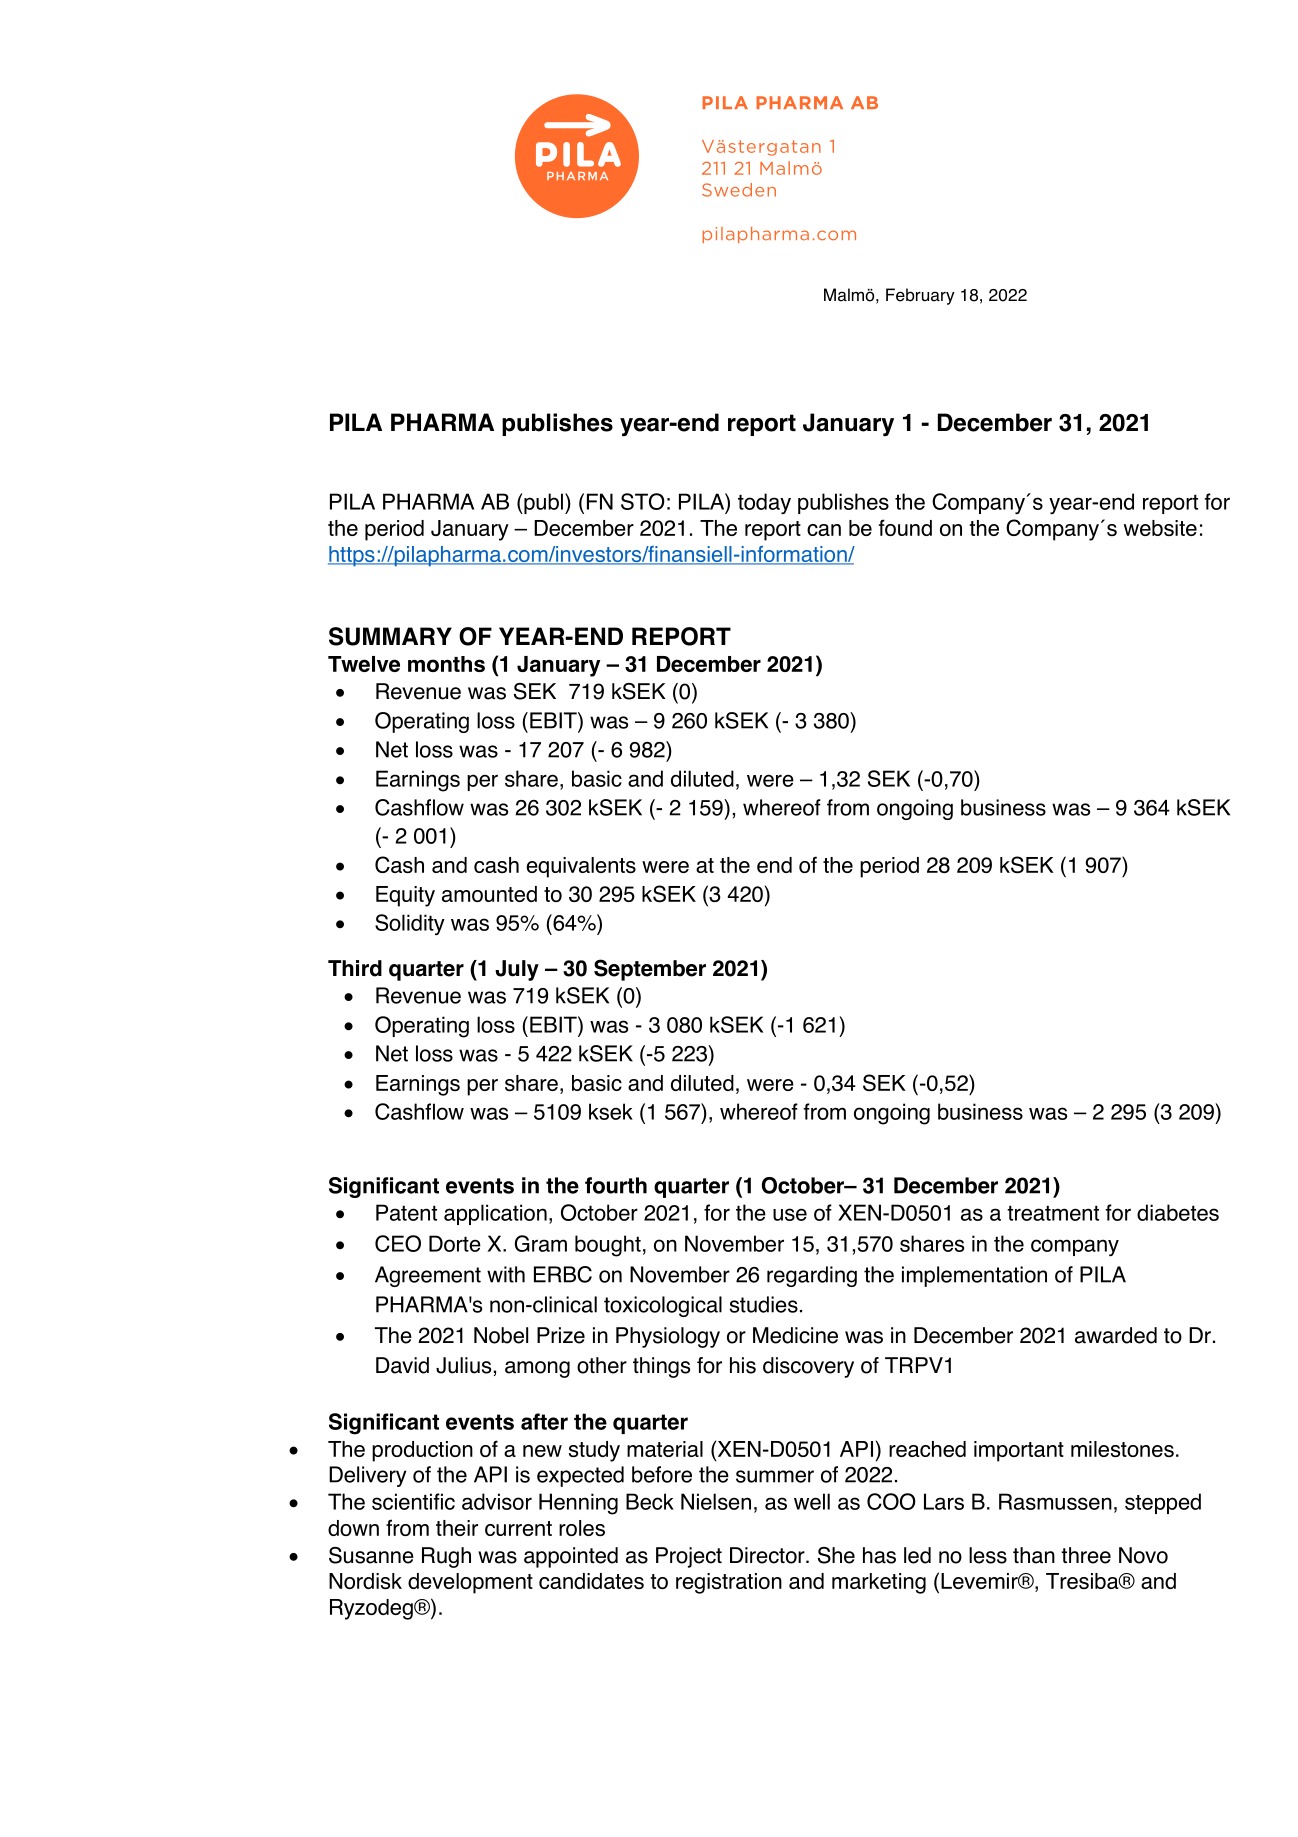 The width and height of the screenshot is (1298, 1837). I want to click on SUMMARY, so click(390, 636).
